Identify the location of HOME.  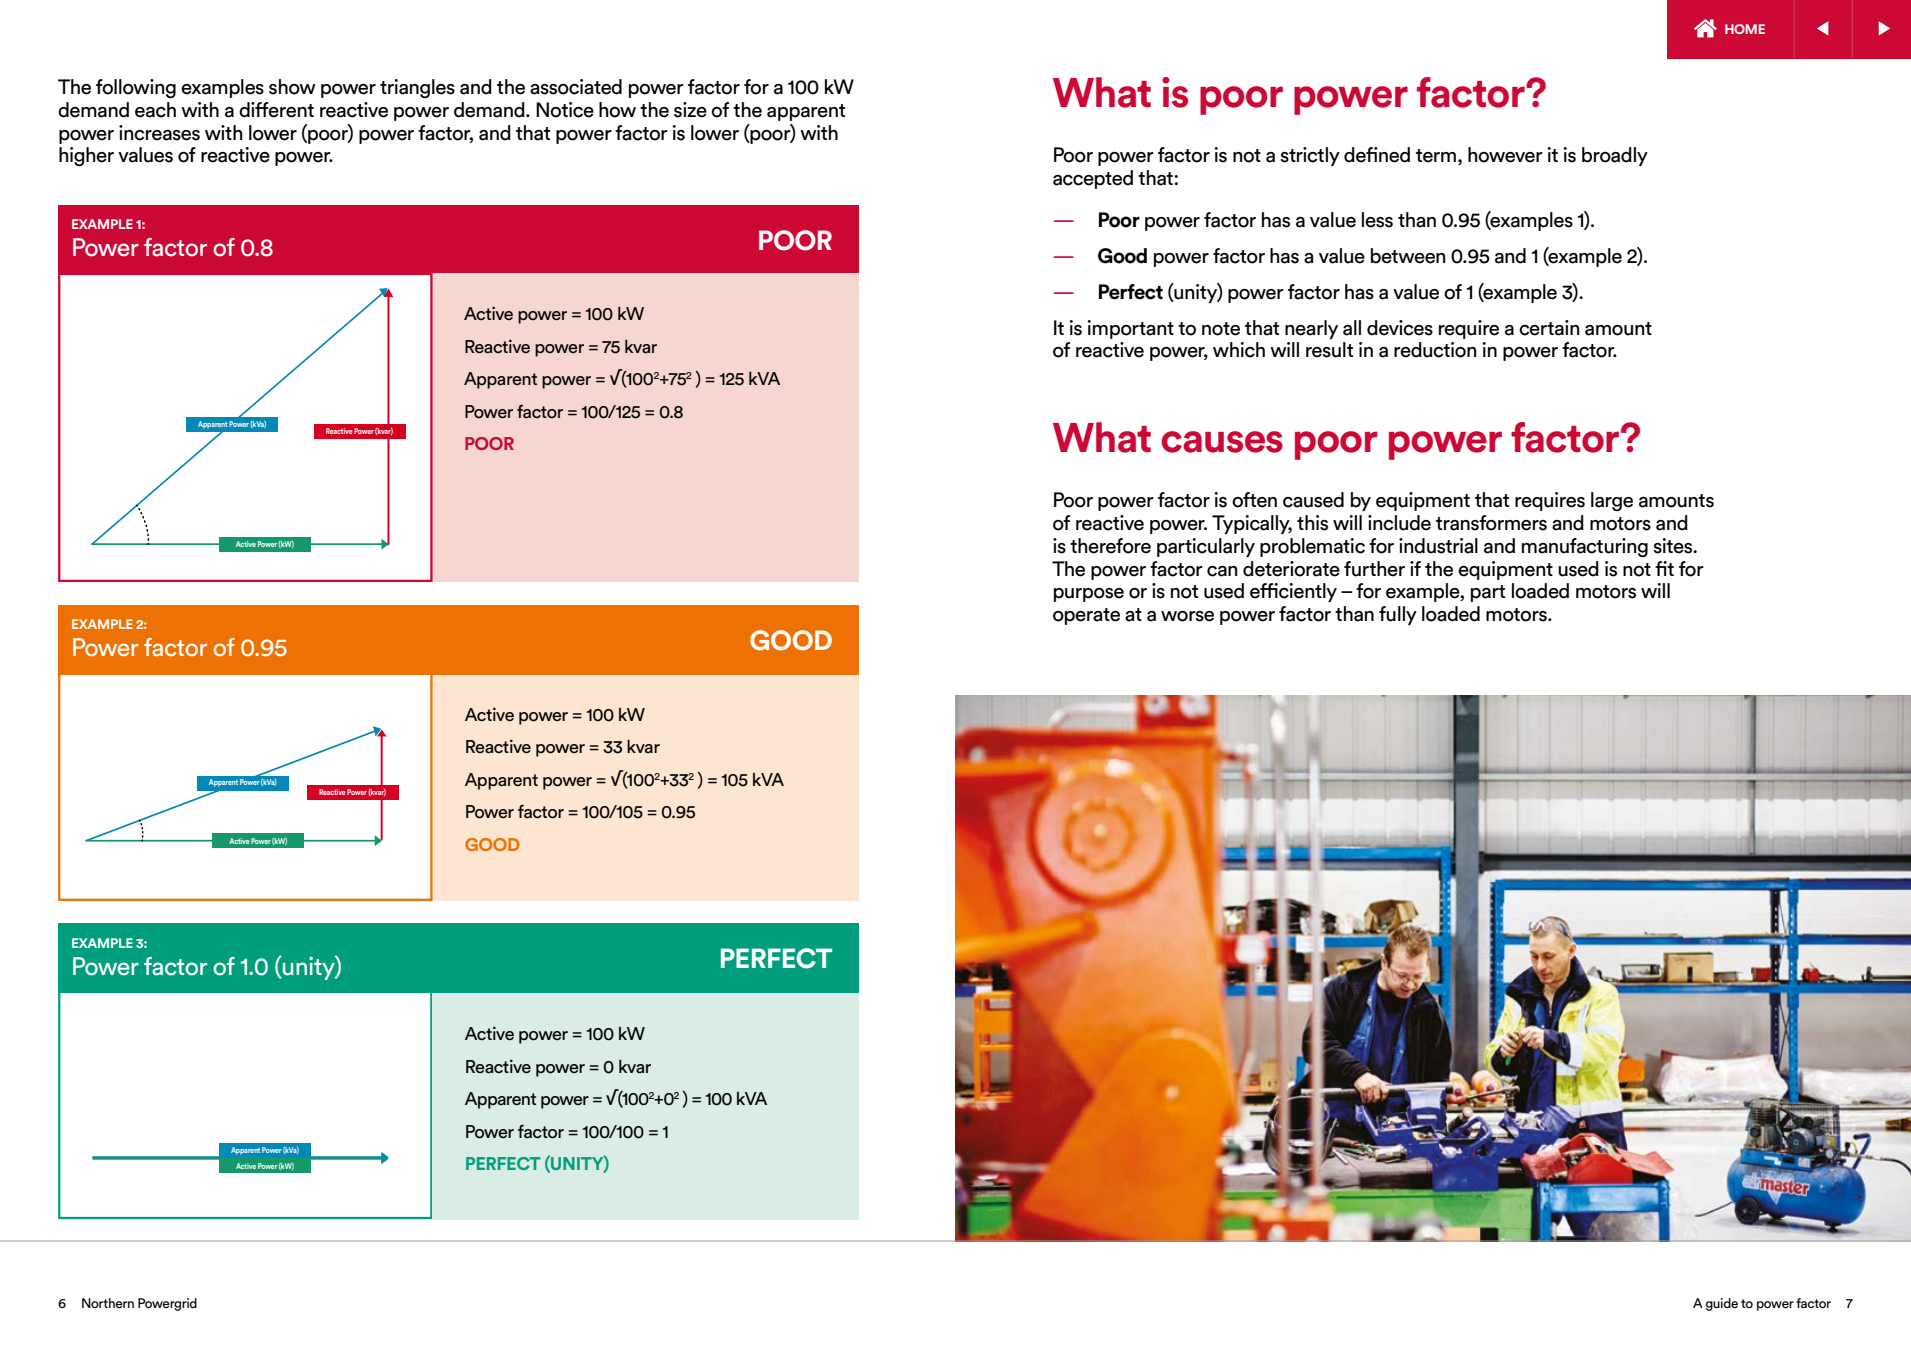
(1745, 29).
